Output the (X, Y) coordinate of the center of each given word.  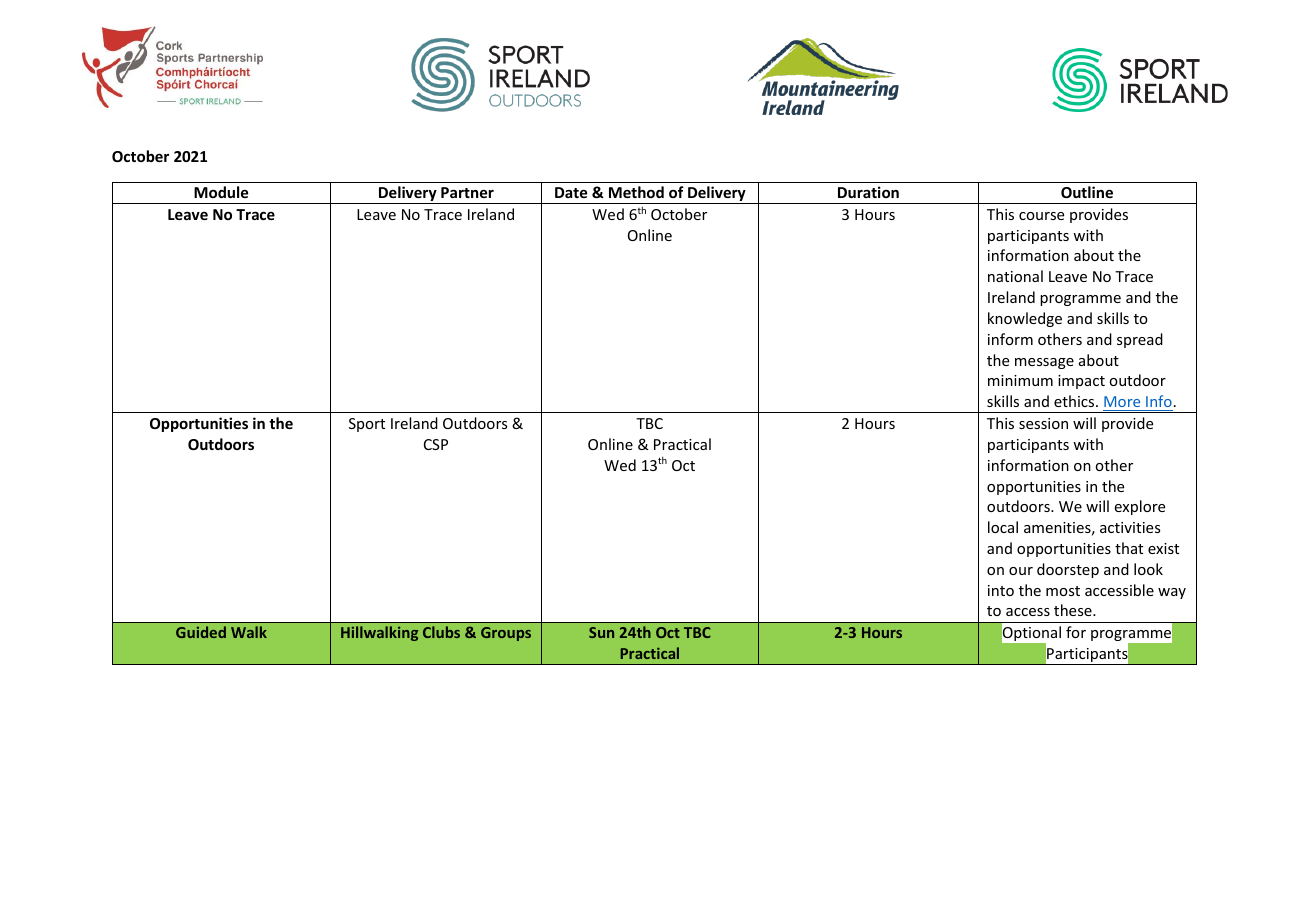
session (1043, 423)
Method (636, 192)
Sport (367, 425)
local (1003, 527)
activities (1130, 527)
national (1015, 276)
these (1074, 610)
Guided (201, 632)
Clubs (441, 632)
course (1041, 216)
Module (221, 192)
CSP (436, 444)
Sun (601, 632)
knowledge (1025, 319)
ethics (1075, 401)
